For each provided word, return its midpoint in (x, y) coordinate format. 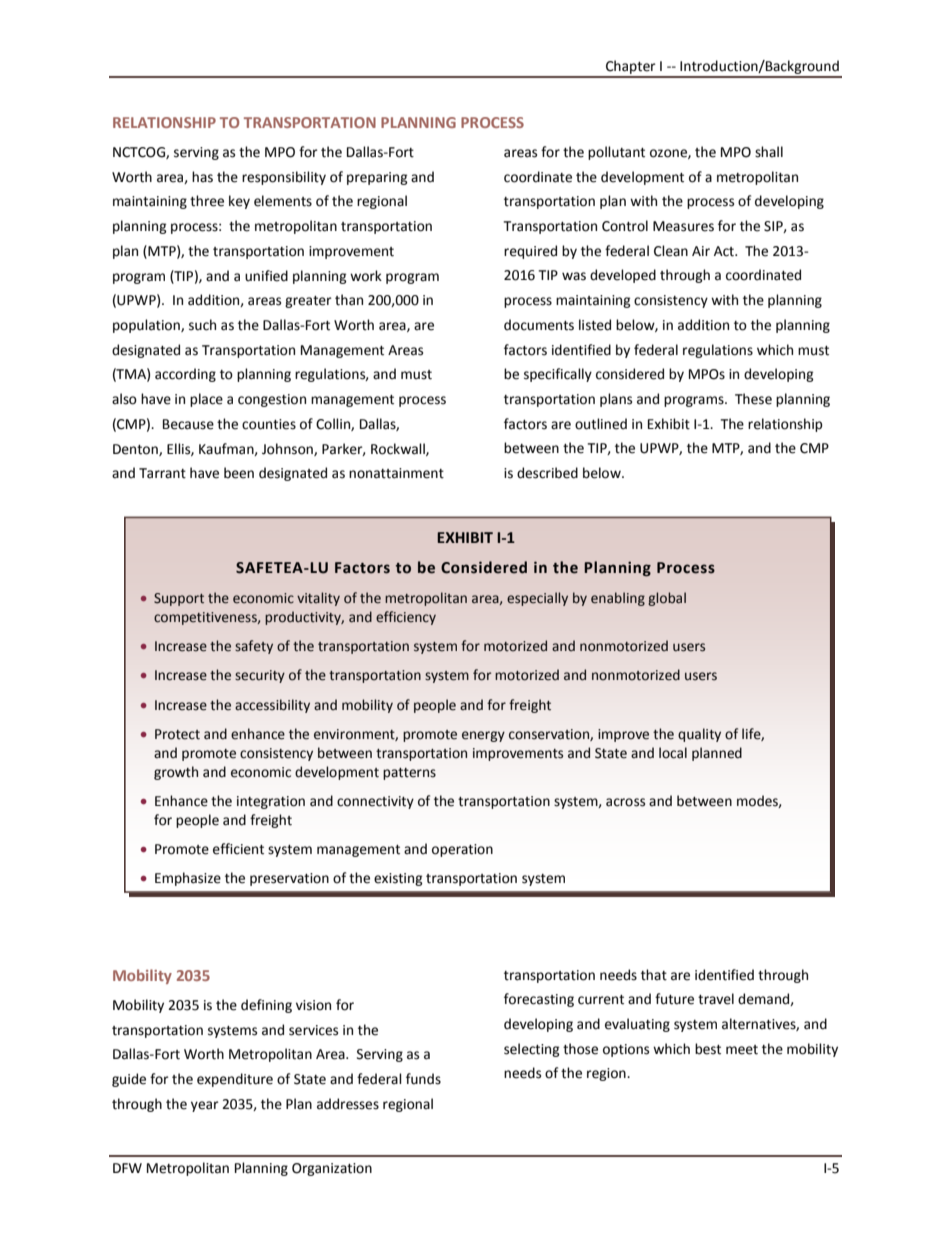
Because (188, 424)
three (207, 201)
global (667, 599)
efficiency (406, 618)
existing (398, 879)
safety (254, 647)
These (753, 399)
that (654, 975)
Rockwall (399, 449)
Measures (683, 226)
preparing (377, 178)
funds (423, 1079)
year (205, 1106)
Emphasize (188, 879)
